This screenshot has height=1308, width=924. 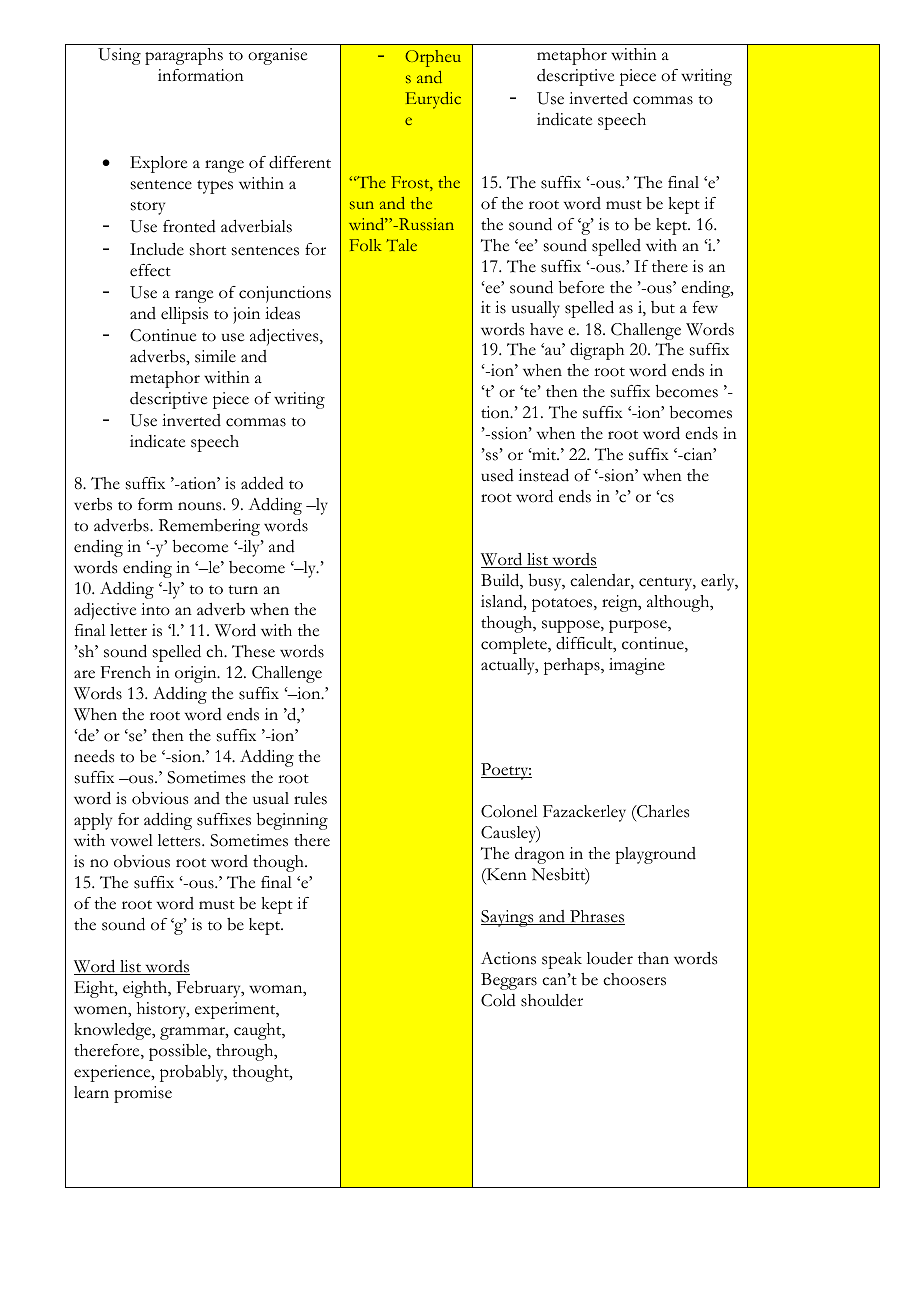 I want to click on organise, so click(x=277, y=56).
